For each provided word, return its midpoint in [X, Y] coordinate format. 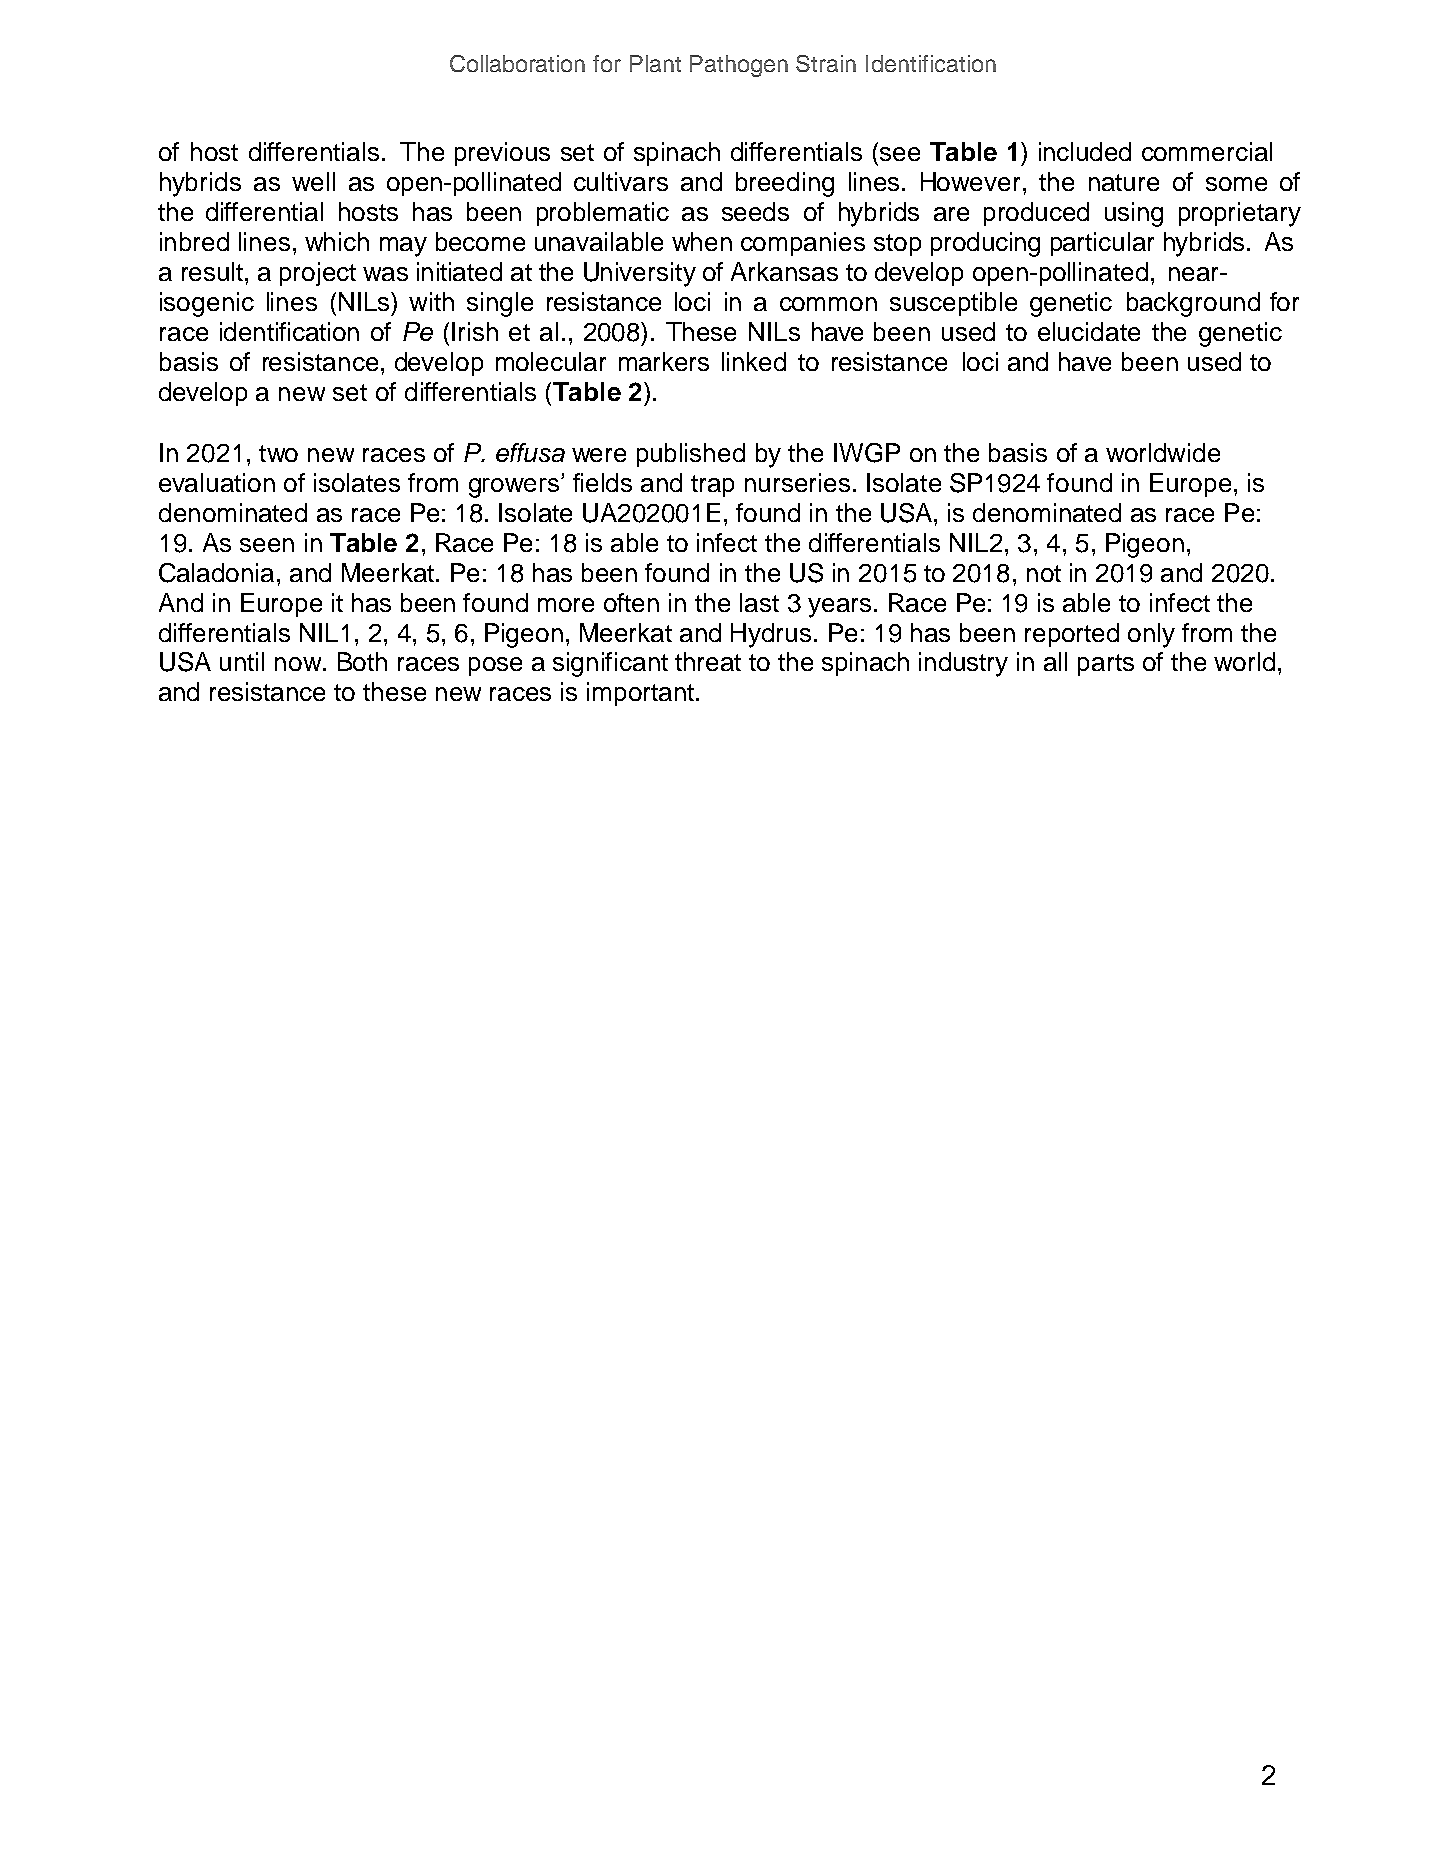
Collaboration [517, 63]
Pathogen [739, 66]
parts [1106, 665]
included [1085, 151]
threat [708, 661]
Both [362, 661]
